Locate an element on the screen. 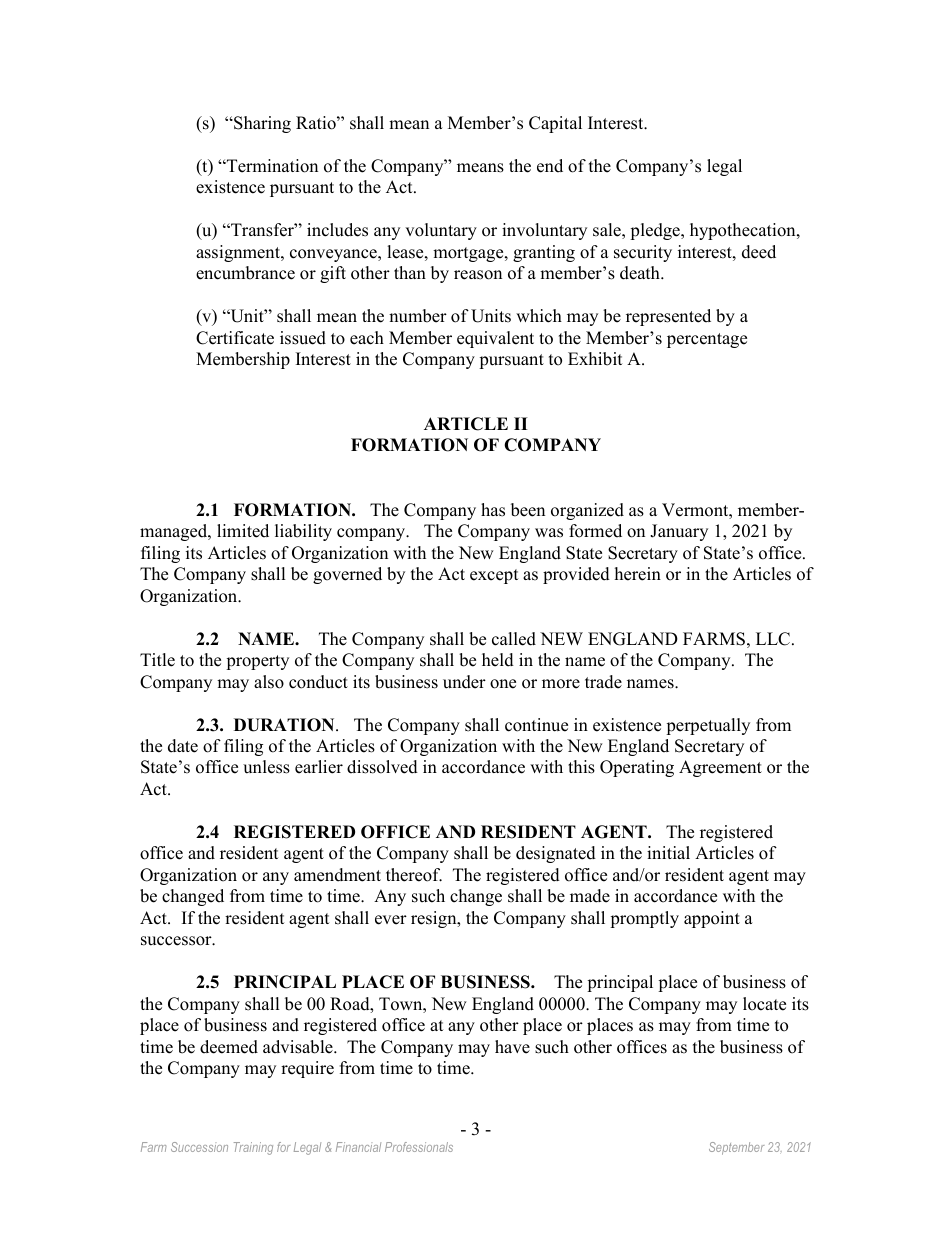 This screenshot has height=1233, width=952. Termination is located at coordinates (271, 166).
